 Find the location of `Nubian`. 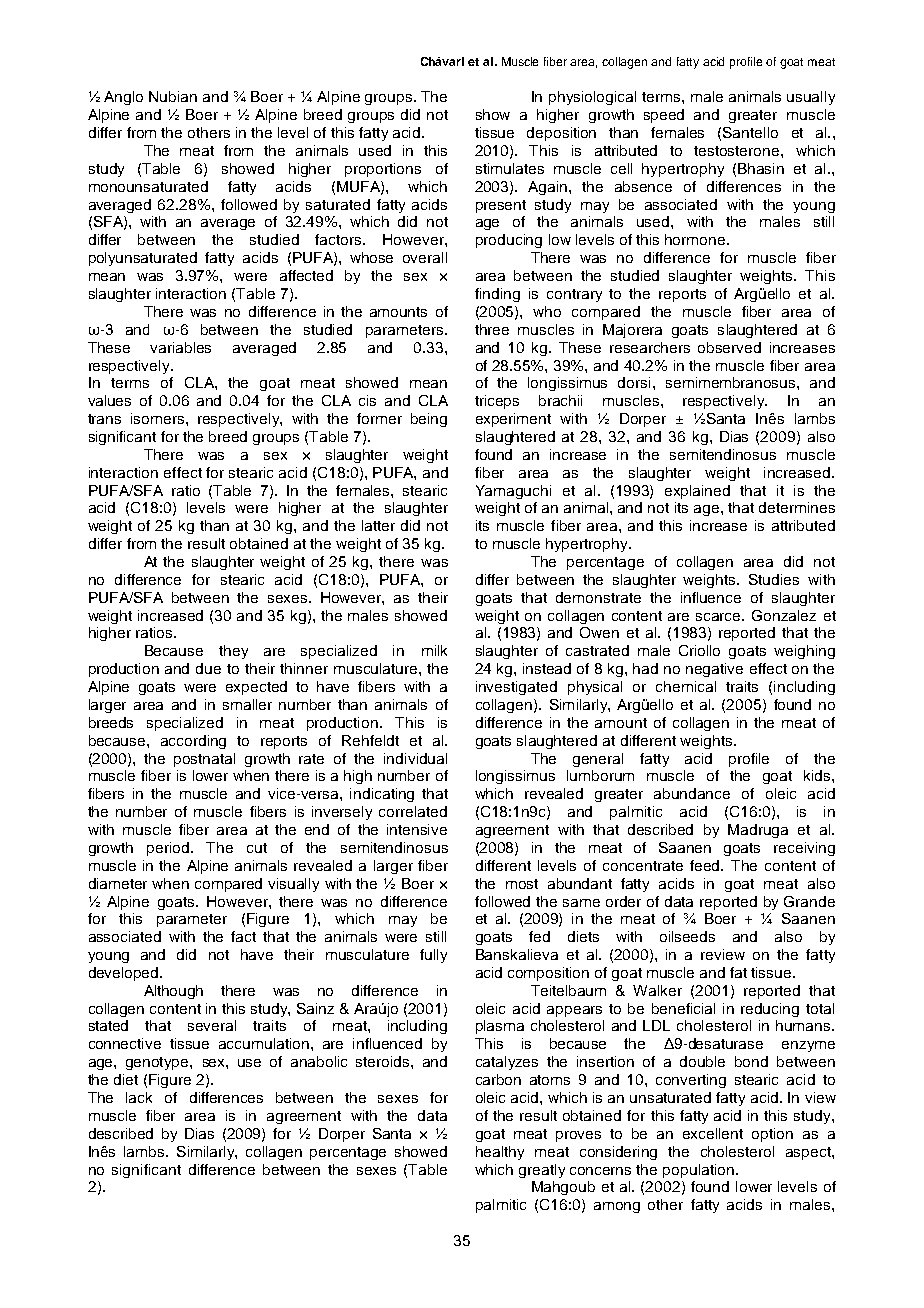

Nubian is located at coordinates (173, 96).
